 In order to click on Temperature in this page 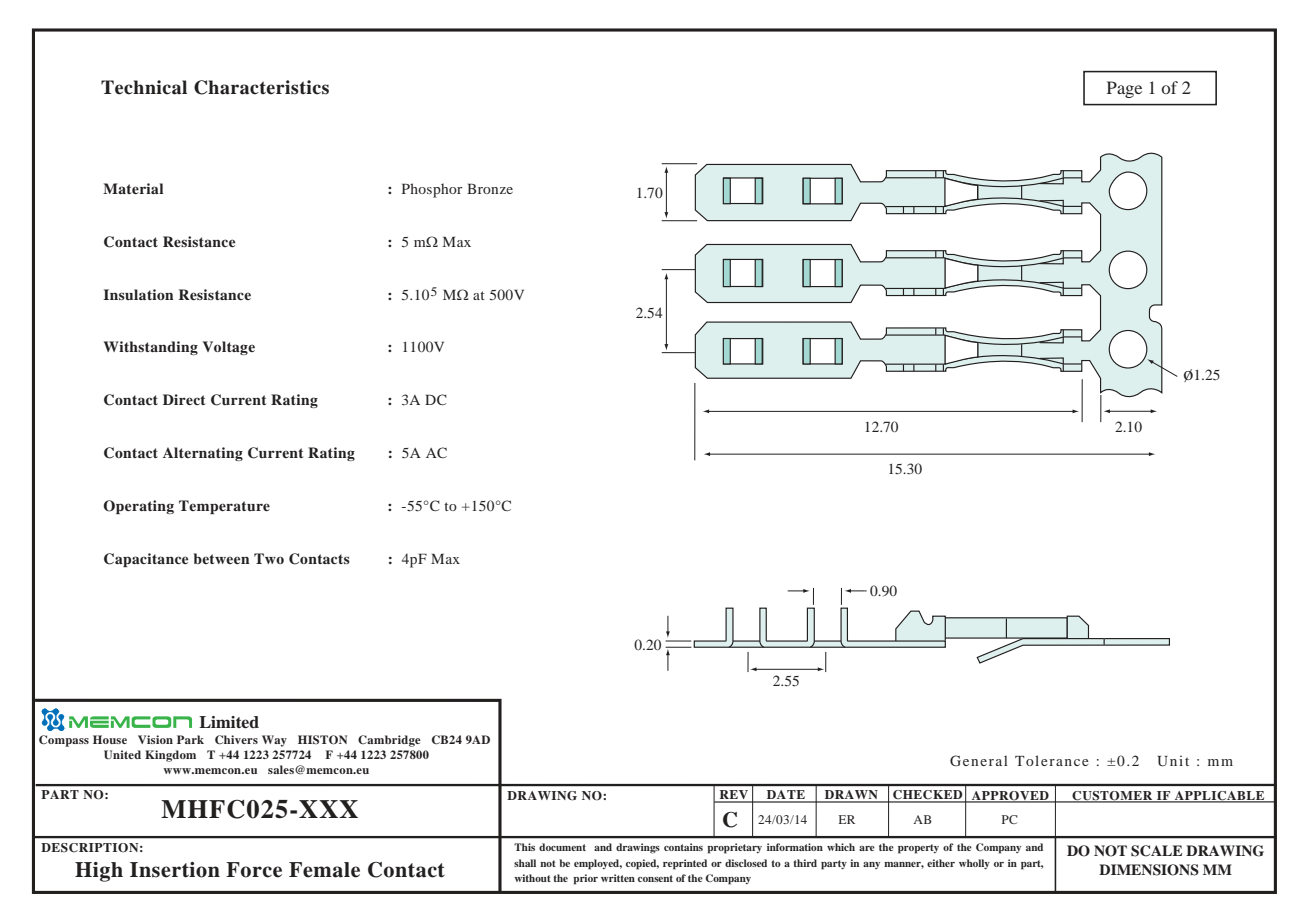, I will do `click(224, 507)`.
